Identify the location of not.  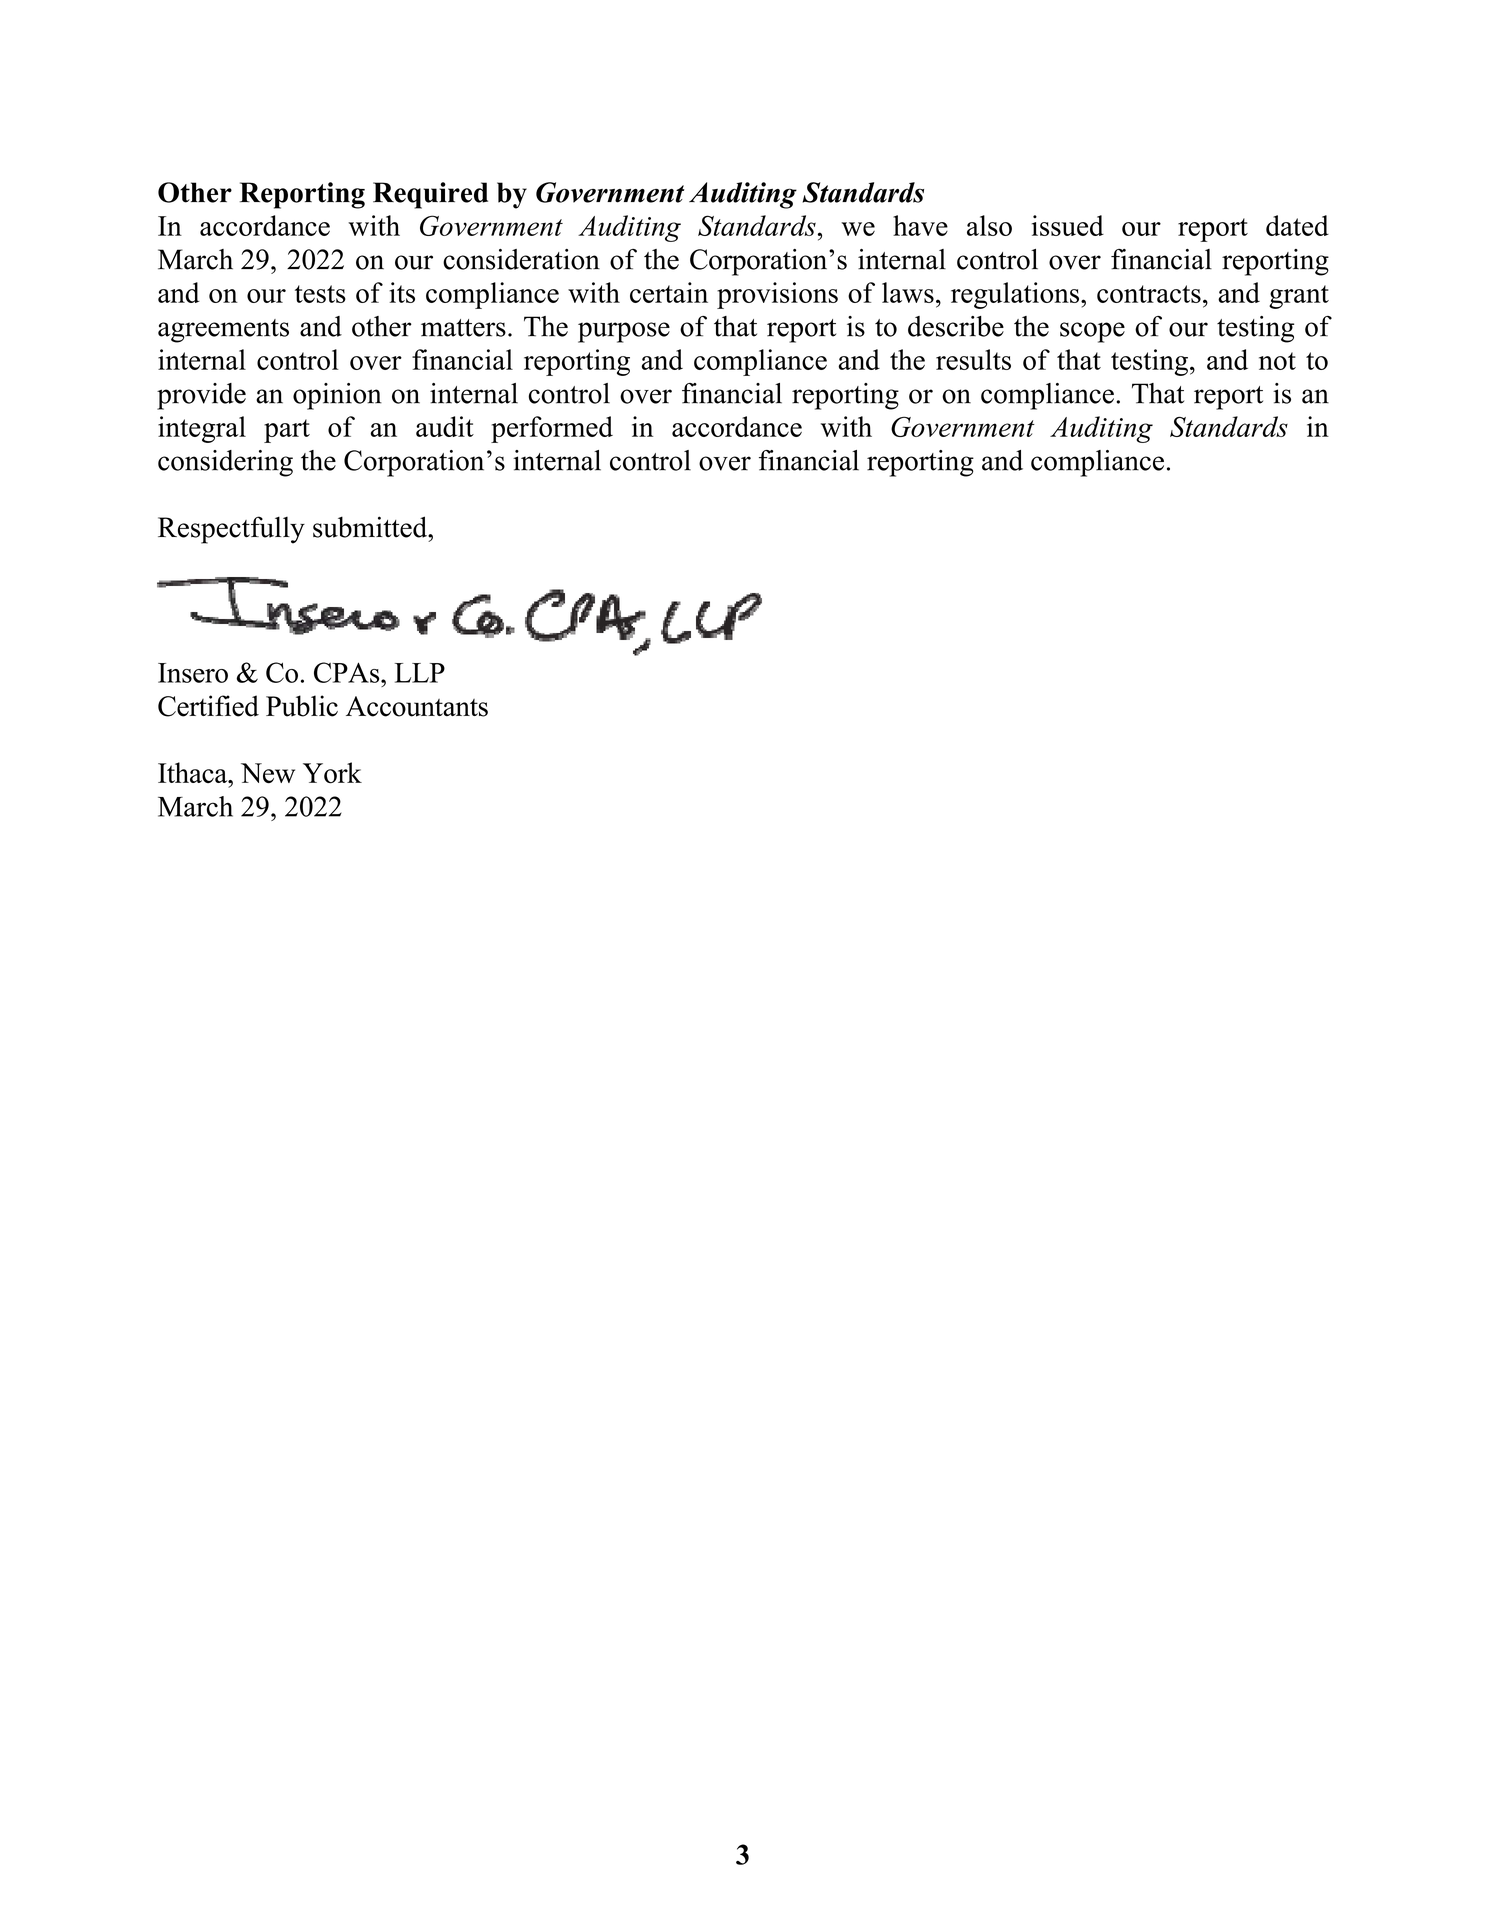
(1277, 361).
